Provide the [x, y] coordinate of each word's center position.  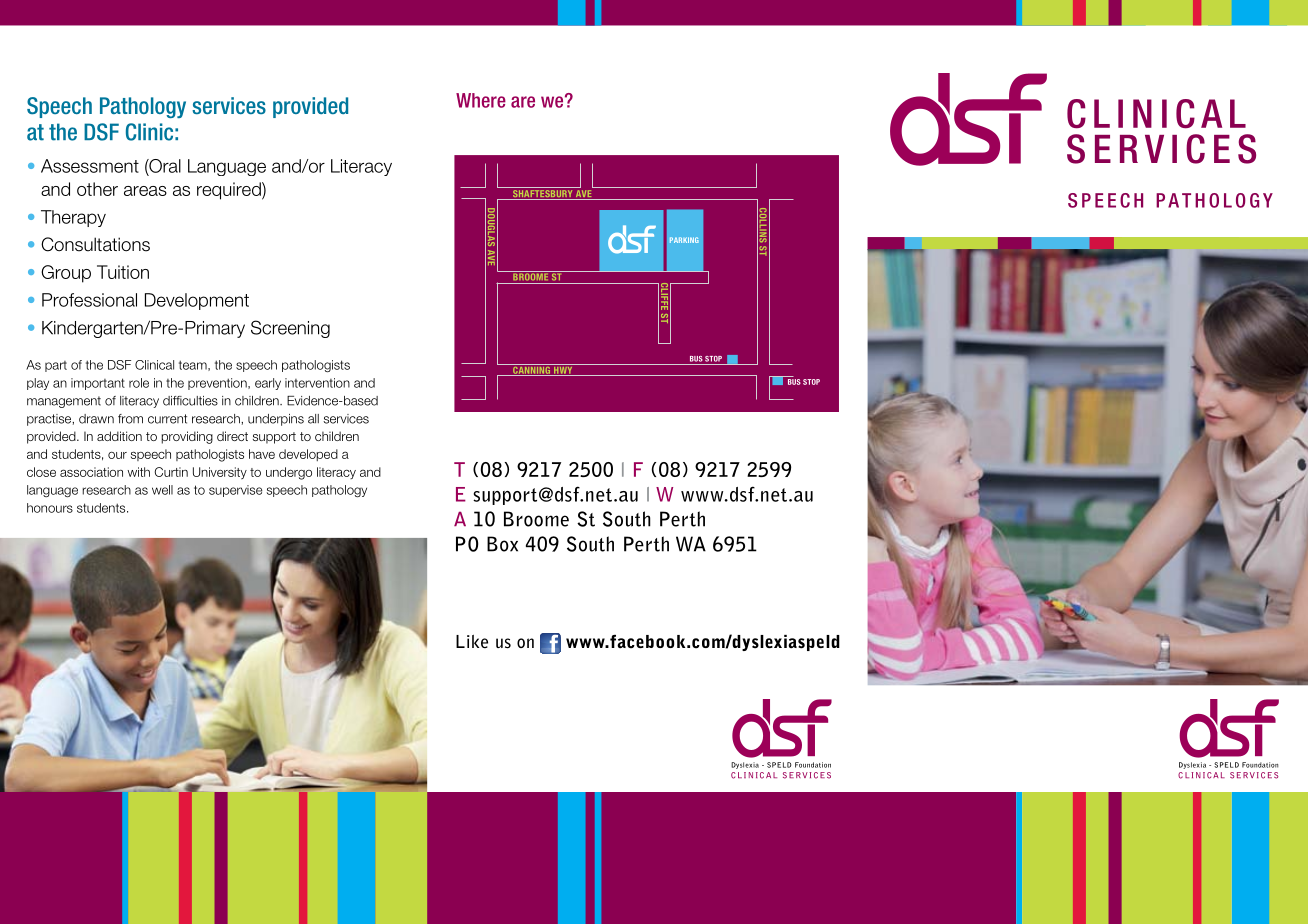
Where [481, 100]
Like [472, 641]
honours [50, 508]
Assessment [90, 166]
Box [502, 544]
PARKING [684, 240]
